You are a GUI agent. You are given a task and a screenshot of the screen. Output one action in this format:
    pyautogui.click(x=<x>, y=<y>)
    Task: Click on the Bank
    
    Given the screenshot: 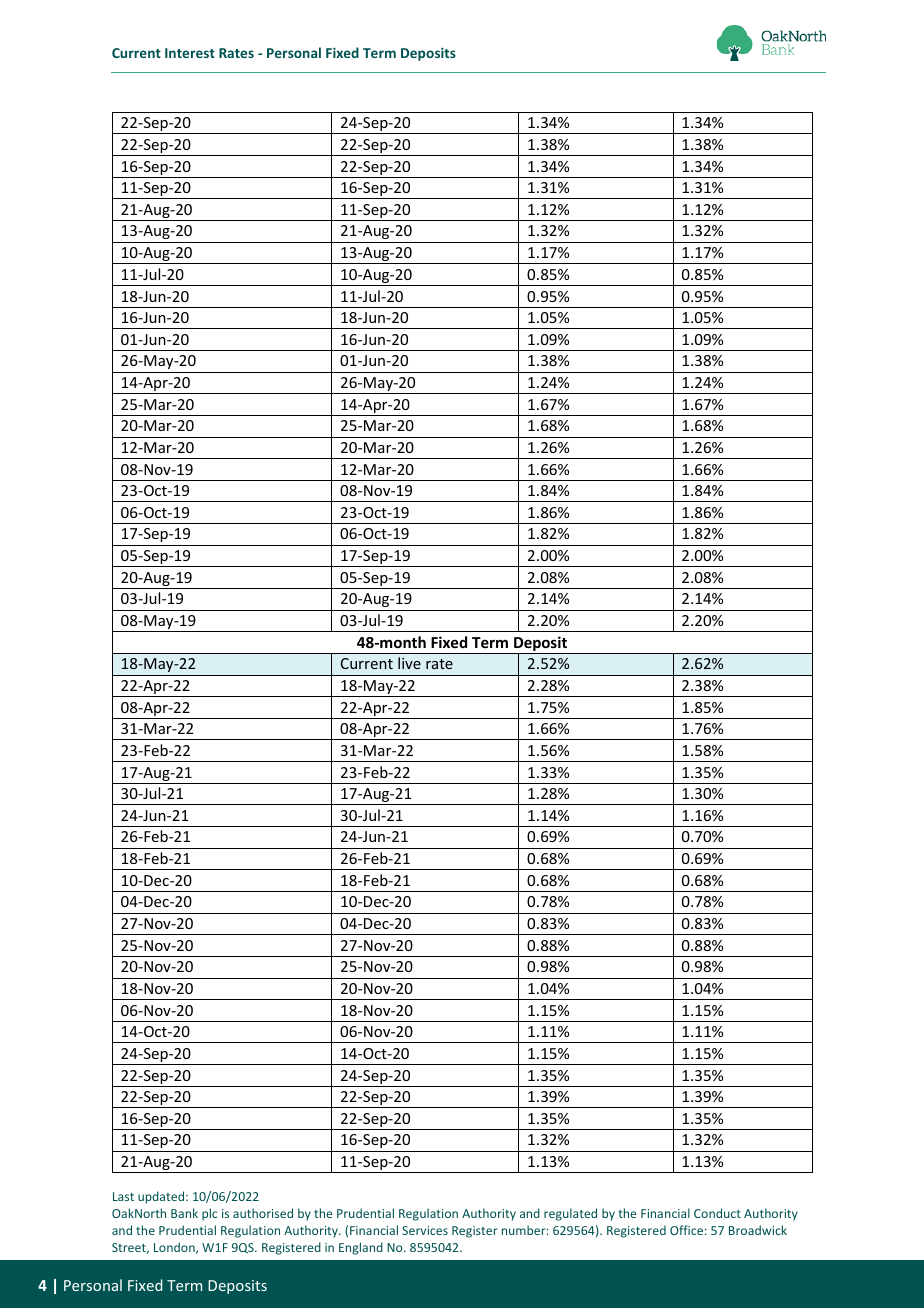 What is the action you would take?
    pyautogui.click(x=184, y=1213)
